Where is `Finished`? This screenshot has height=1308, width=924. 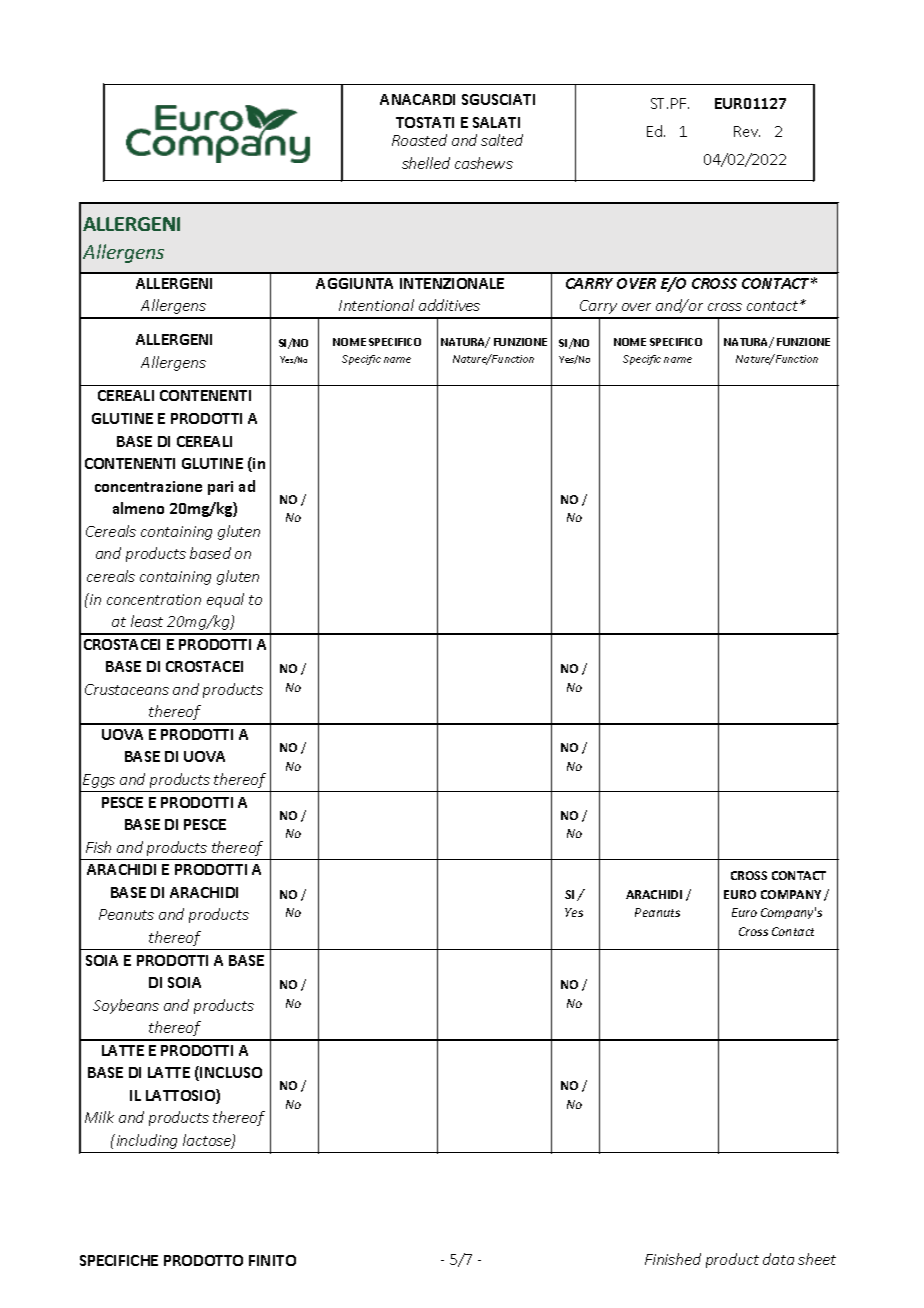
Finished is located at coordinates (673, 1259).
